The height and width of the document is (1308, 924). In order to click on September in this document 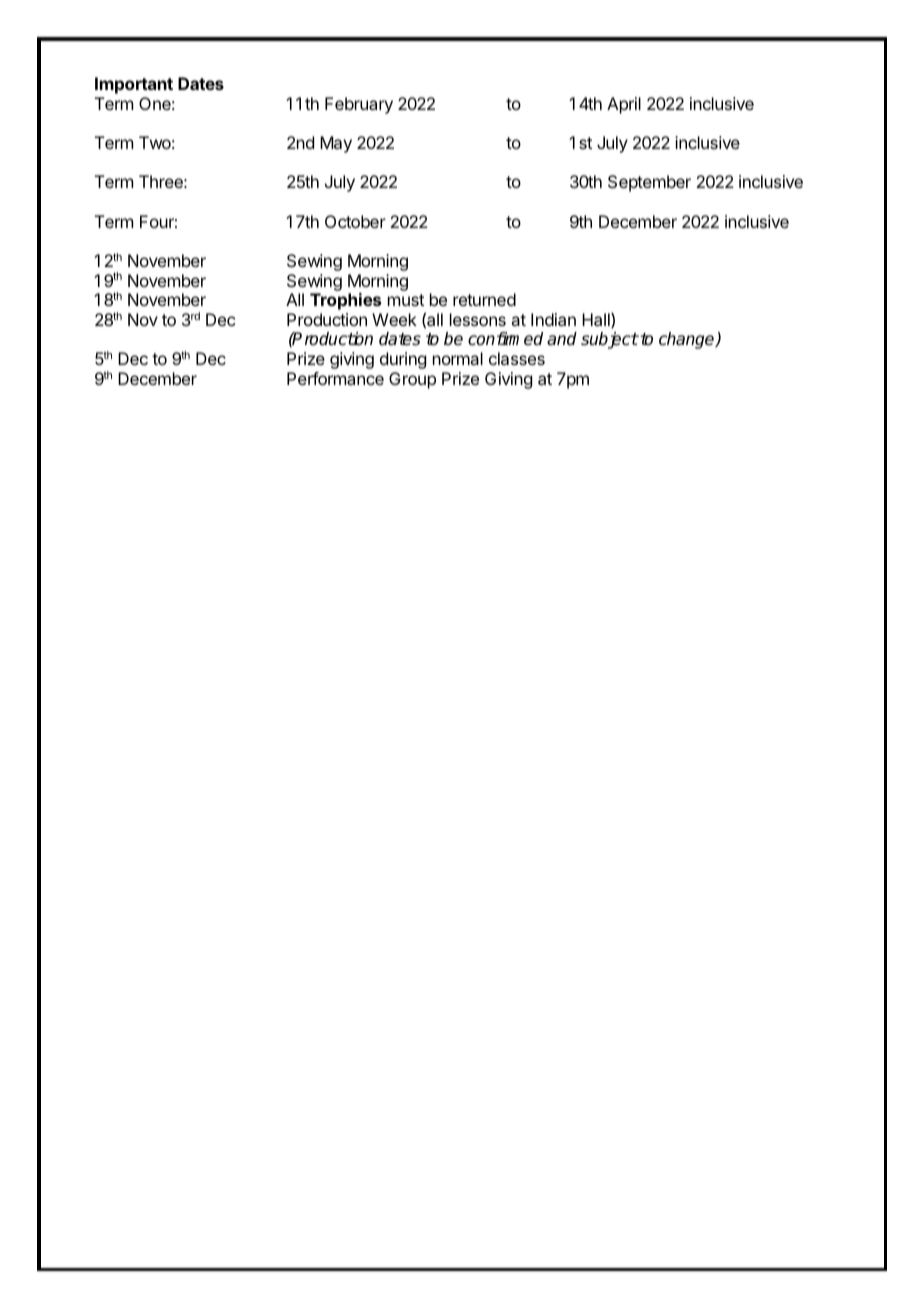, I will do `click(649, 183)`.
